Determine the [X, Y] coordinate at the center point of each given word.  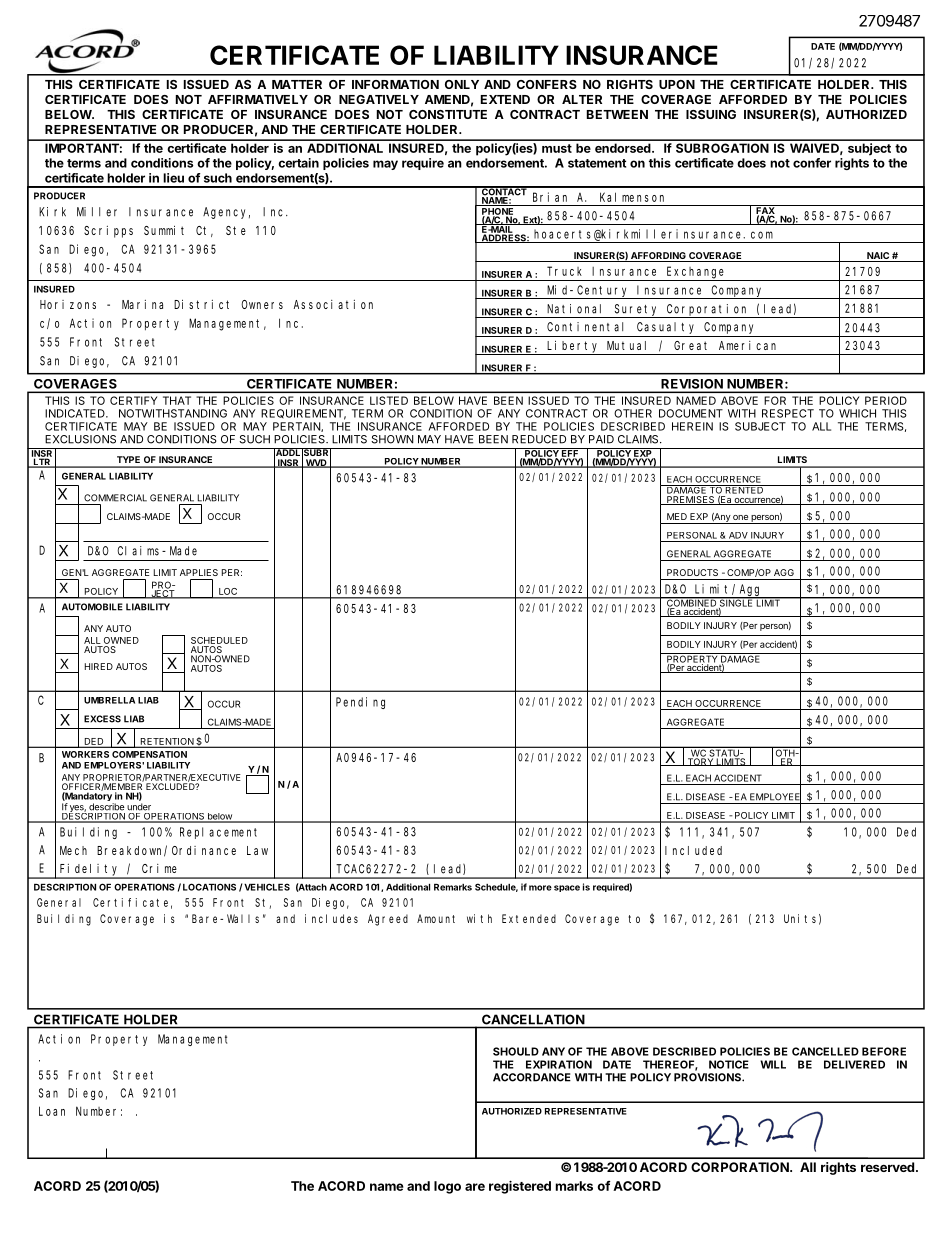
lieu [173, 178]
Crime [159, 868]
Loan [52, 1111]
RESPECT [788, 413]
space [565, 888]
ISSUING [711, 114]
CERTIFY [133, 400]
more [540, 888]
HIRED [99, 666]
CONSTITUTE [448, 114]
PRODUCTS [692, 572]
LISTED [389, 400]
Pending [360, 703]
